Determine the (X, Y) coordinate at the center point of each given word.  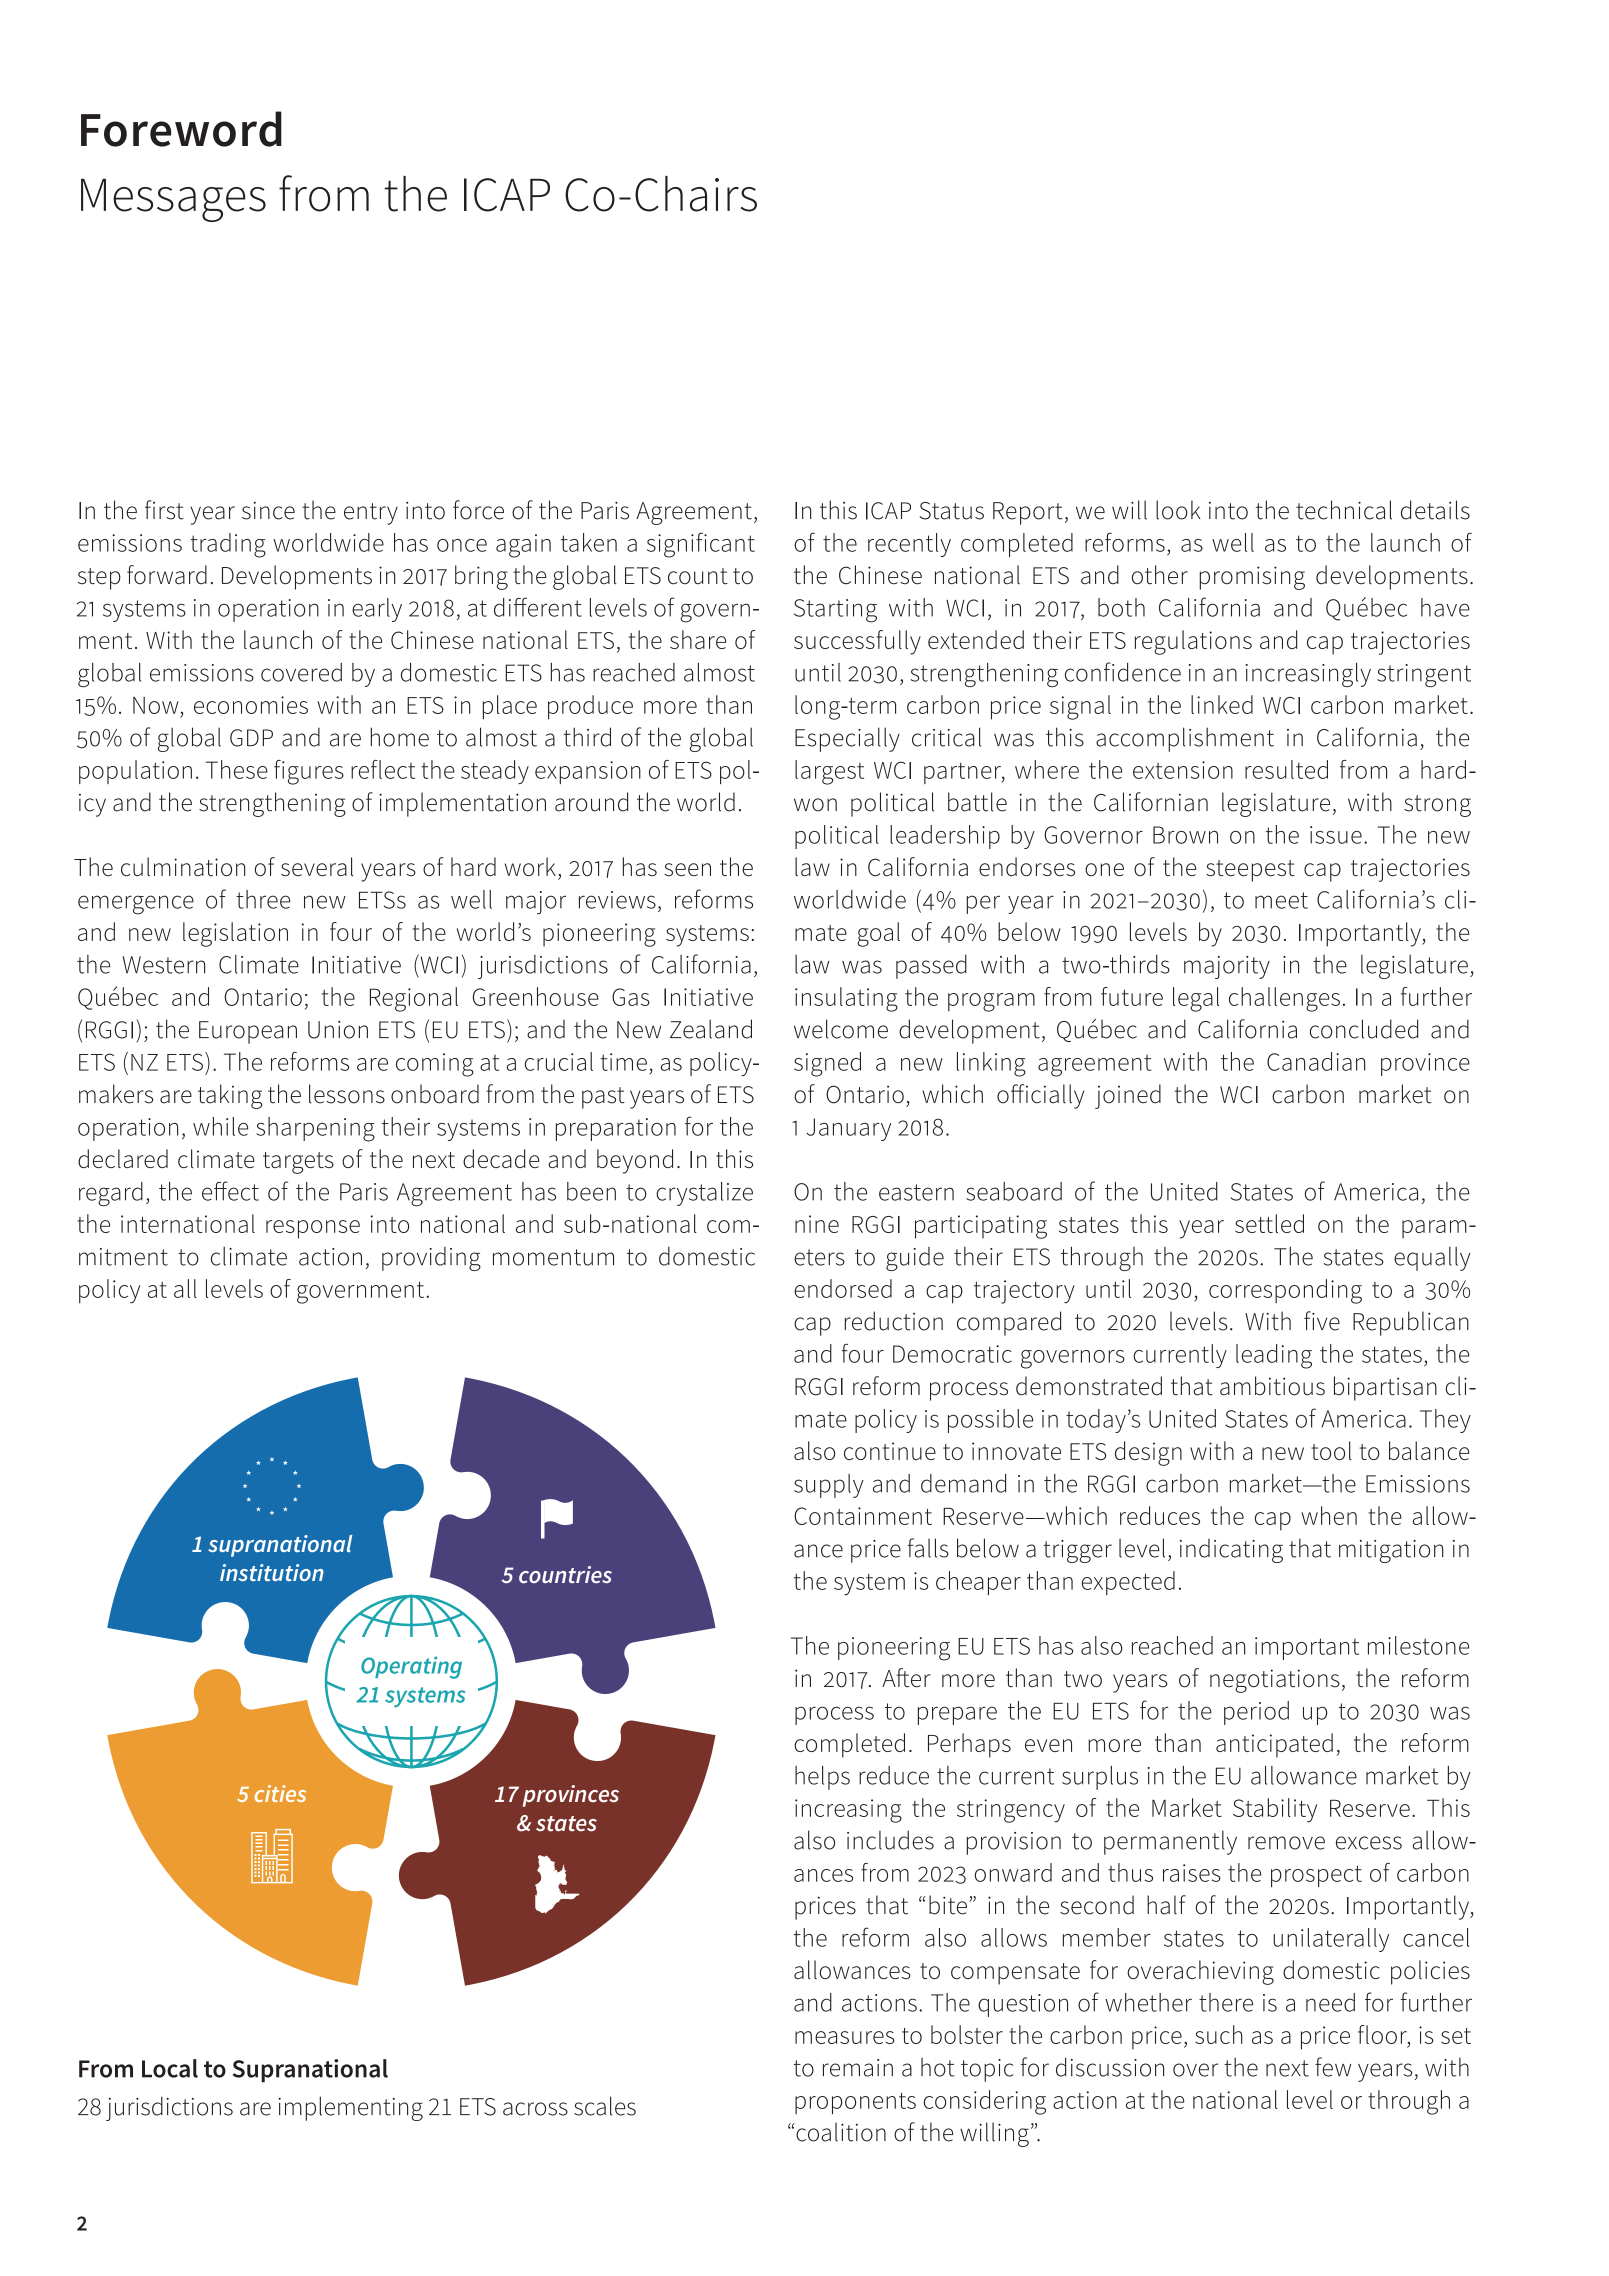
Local (170, 2068)
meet (1281, 900)
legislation (235, 934)
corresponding (1285, 1291)
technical (1344, 510)
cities (280, 1793)
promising (1252, 578)
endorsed (843, 1288)
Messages (173, 200)
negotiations (1275, 1681)
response (313, 1229)
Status (951, 511)
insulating (846, 999)
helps (822, 1778)
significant (701, 545)
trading (228, 545)
